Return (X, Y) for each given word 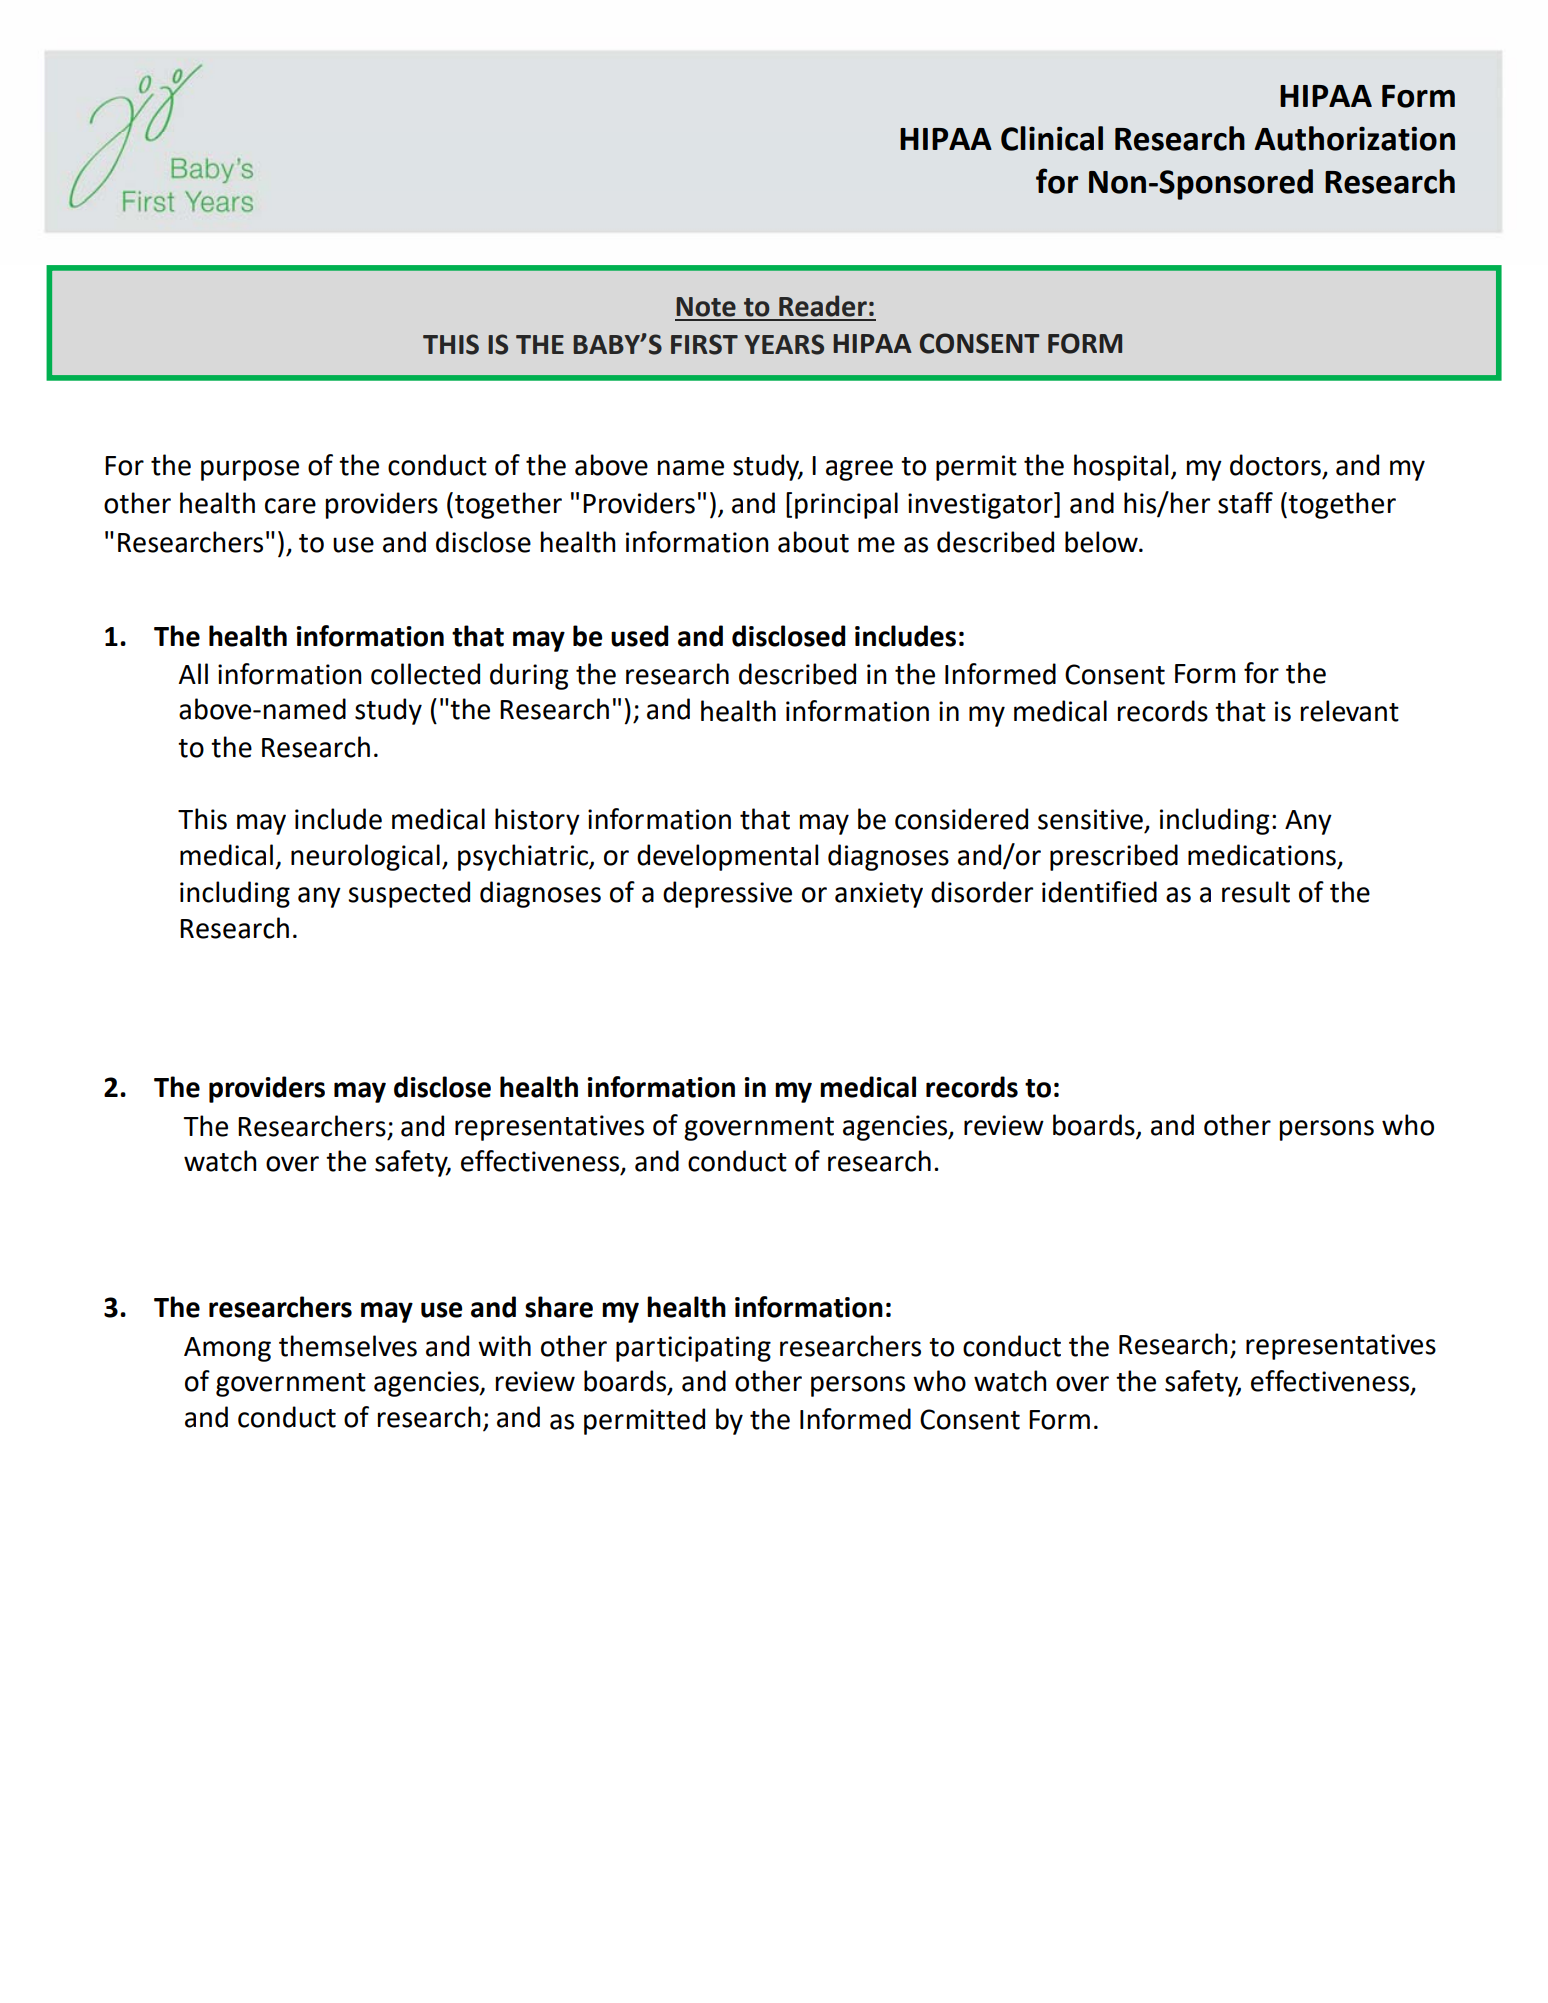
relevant (1350, 711)
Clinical (1052, 138)
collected (425, 674)
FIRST (704, 344)
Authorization (1354, 138)
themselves (348, 1346)
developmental (727, 857)
